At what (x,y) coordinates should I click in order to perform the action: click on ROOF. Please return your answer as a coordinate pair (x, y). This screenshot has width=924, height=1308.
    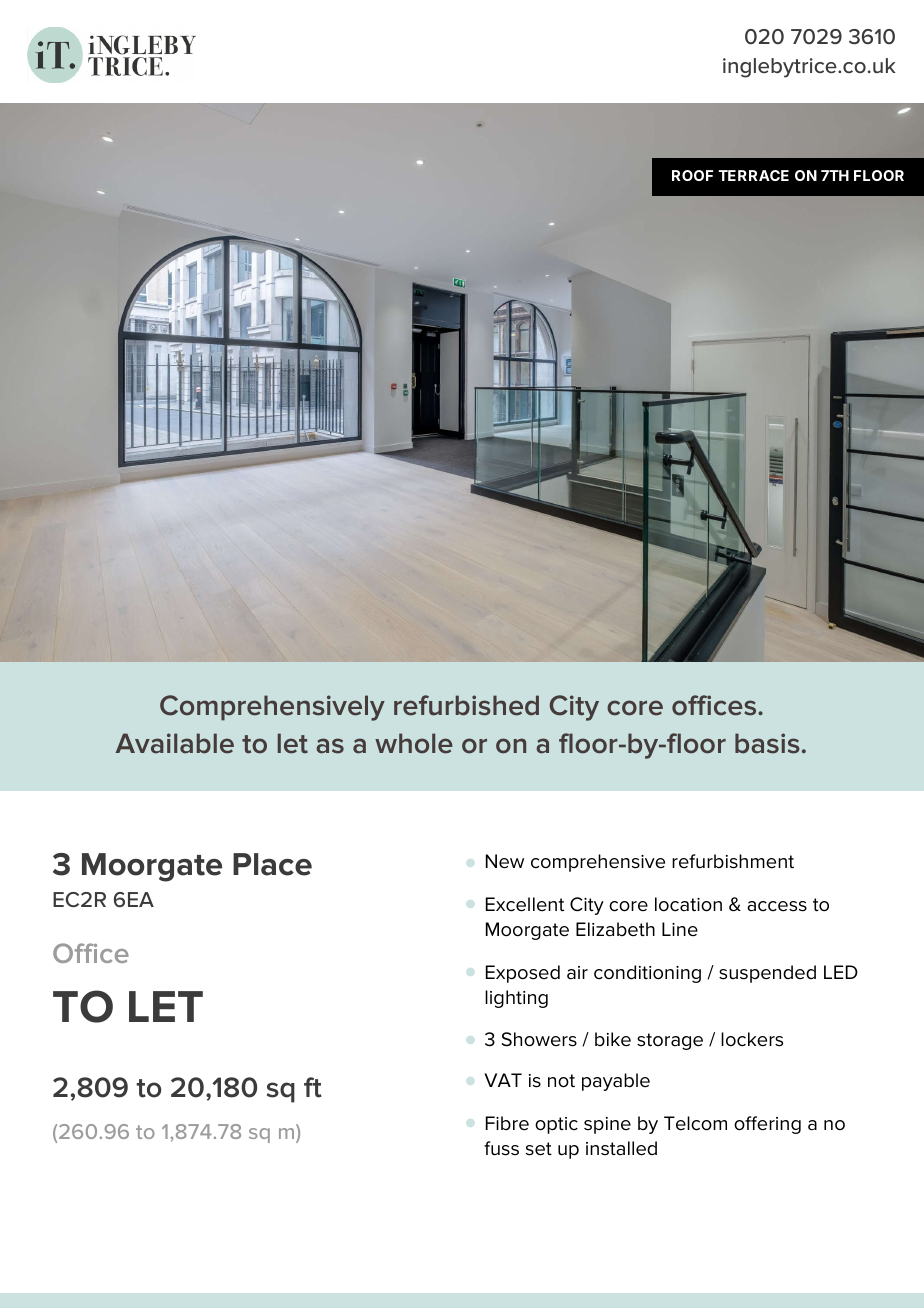
    Looking at the image, I should click on (692, 175).
